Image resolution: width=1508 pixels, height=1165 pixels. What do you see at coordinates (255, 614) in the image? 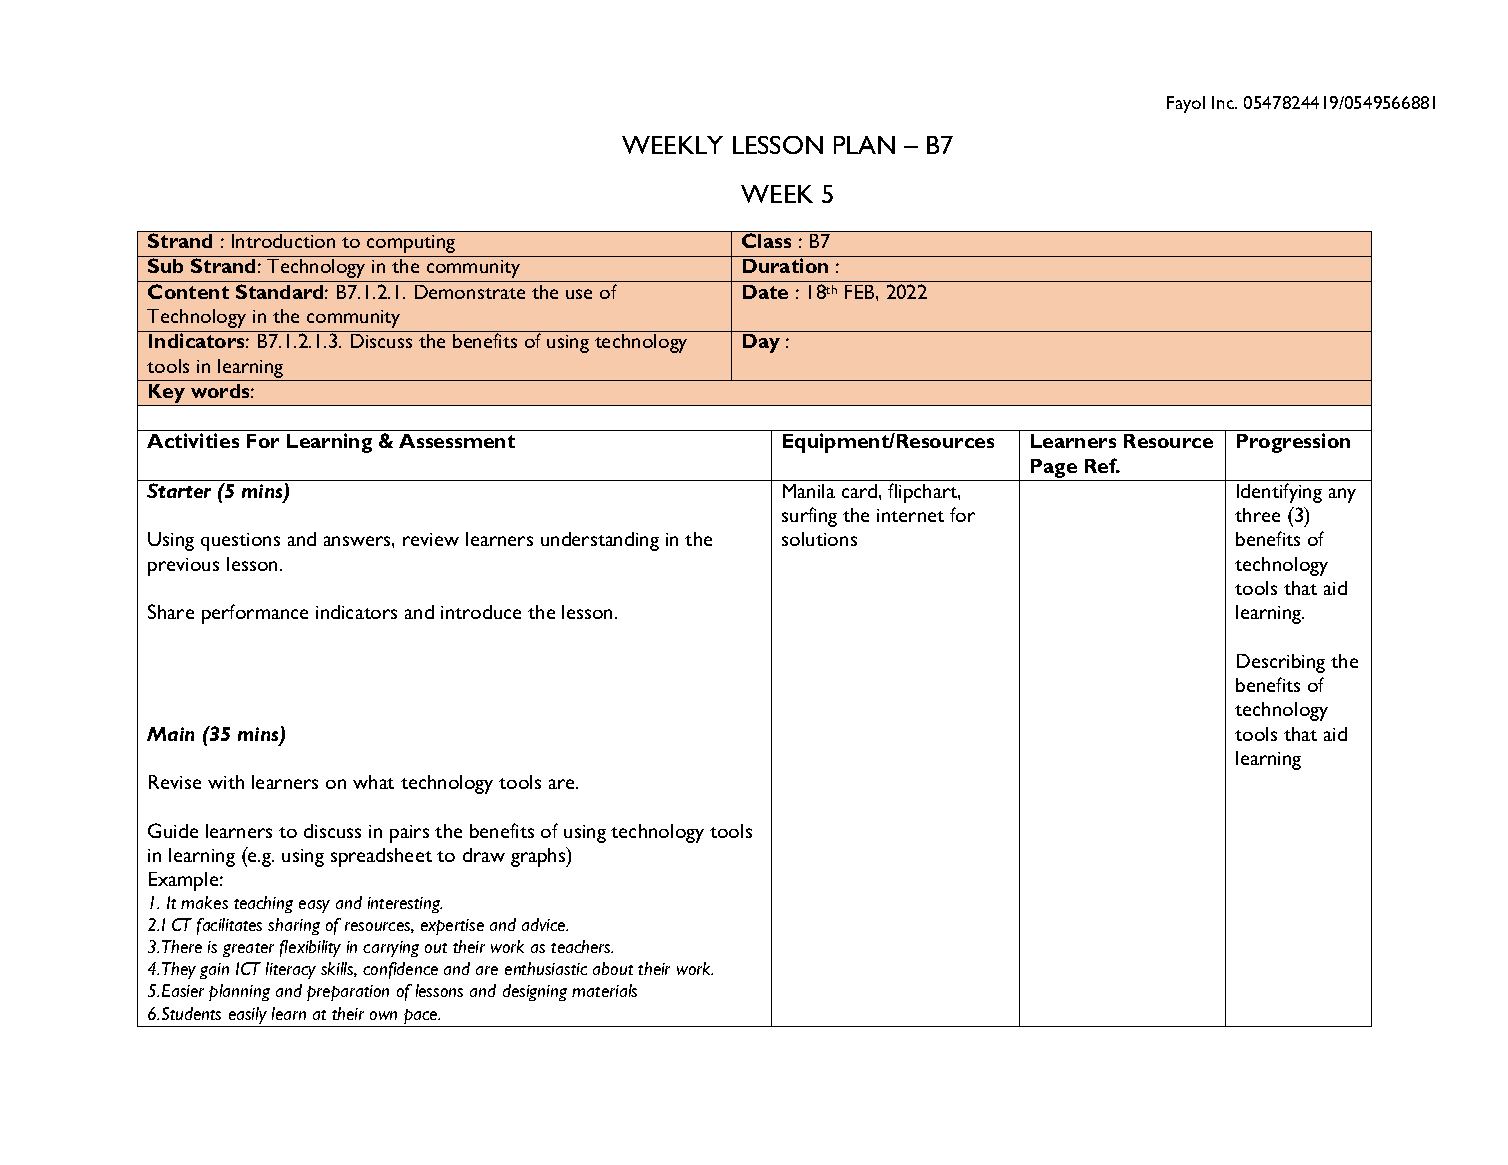
I see `performance` at bounding box center [255, 614].
